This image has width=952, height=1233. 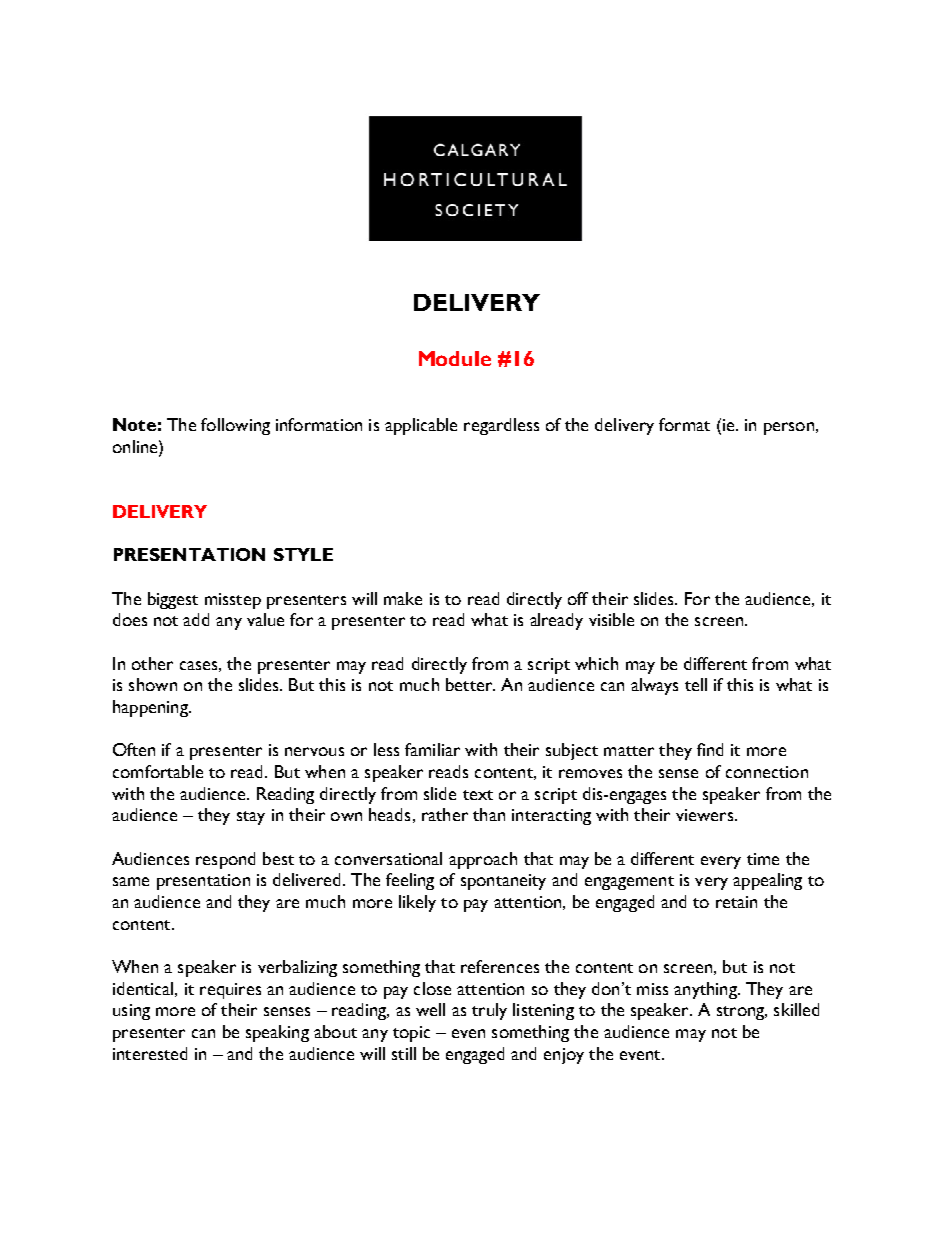 I want to click on topic, so click(x=411, y=1034).
